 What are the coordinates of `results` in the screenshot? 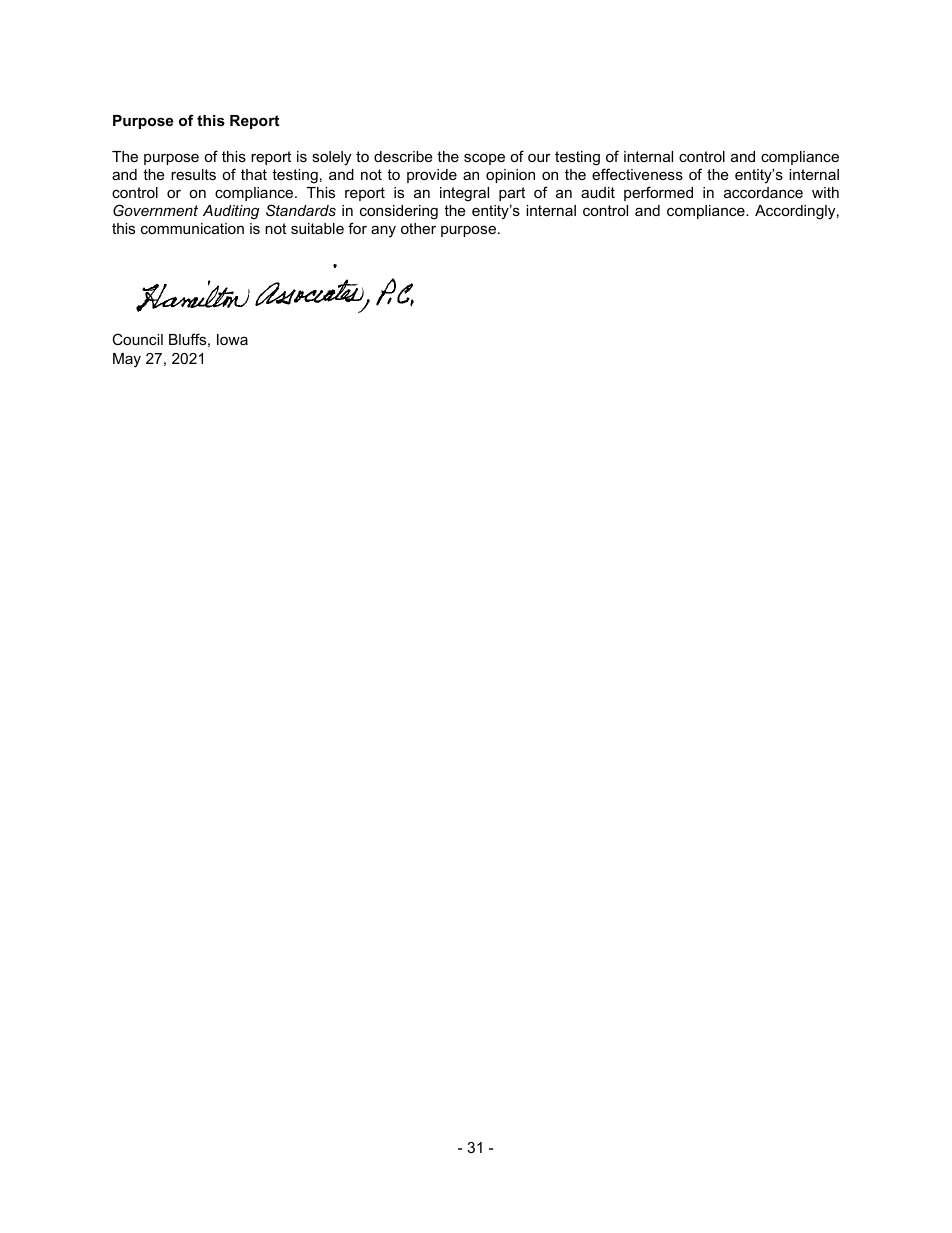 It's located at (193, 174).
